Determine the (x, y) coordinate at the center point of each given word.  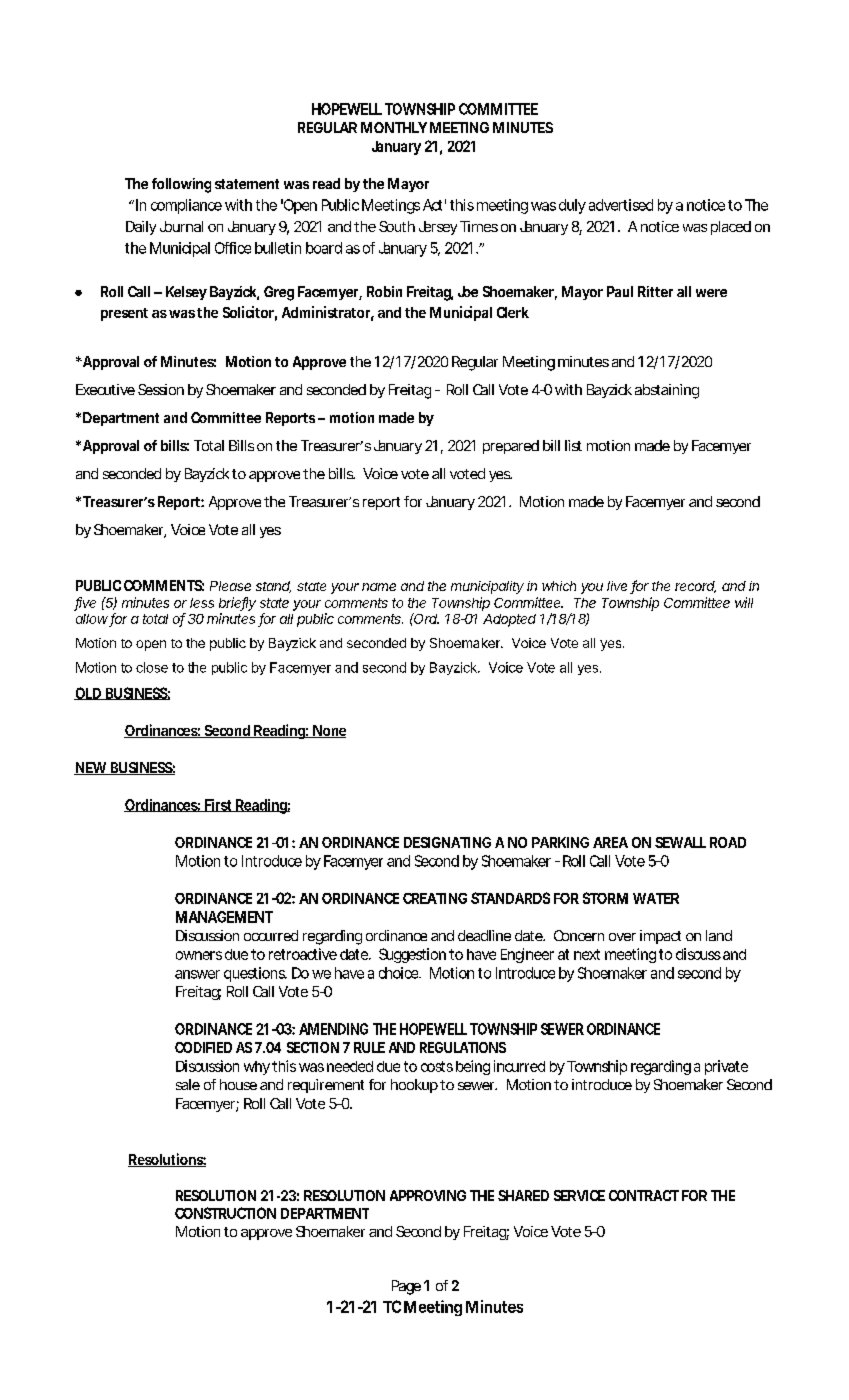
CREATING (435, 898)
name (379, 587)
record (695, 587)
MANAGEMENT (224, 917)
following (181, 185)
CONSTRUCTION (225, 1213)
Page (406, 1287)
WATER (656, 898)
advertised (621, 205)
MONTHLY (394, 127)
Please (230, 586)
